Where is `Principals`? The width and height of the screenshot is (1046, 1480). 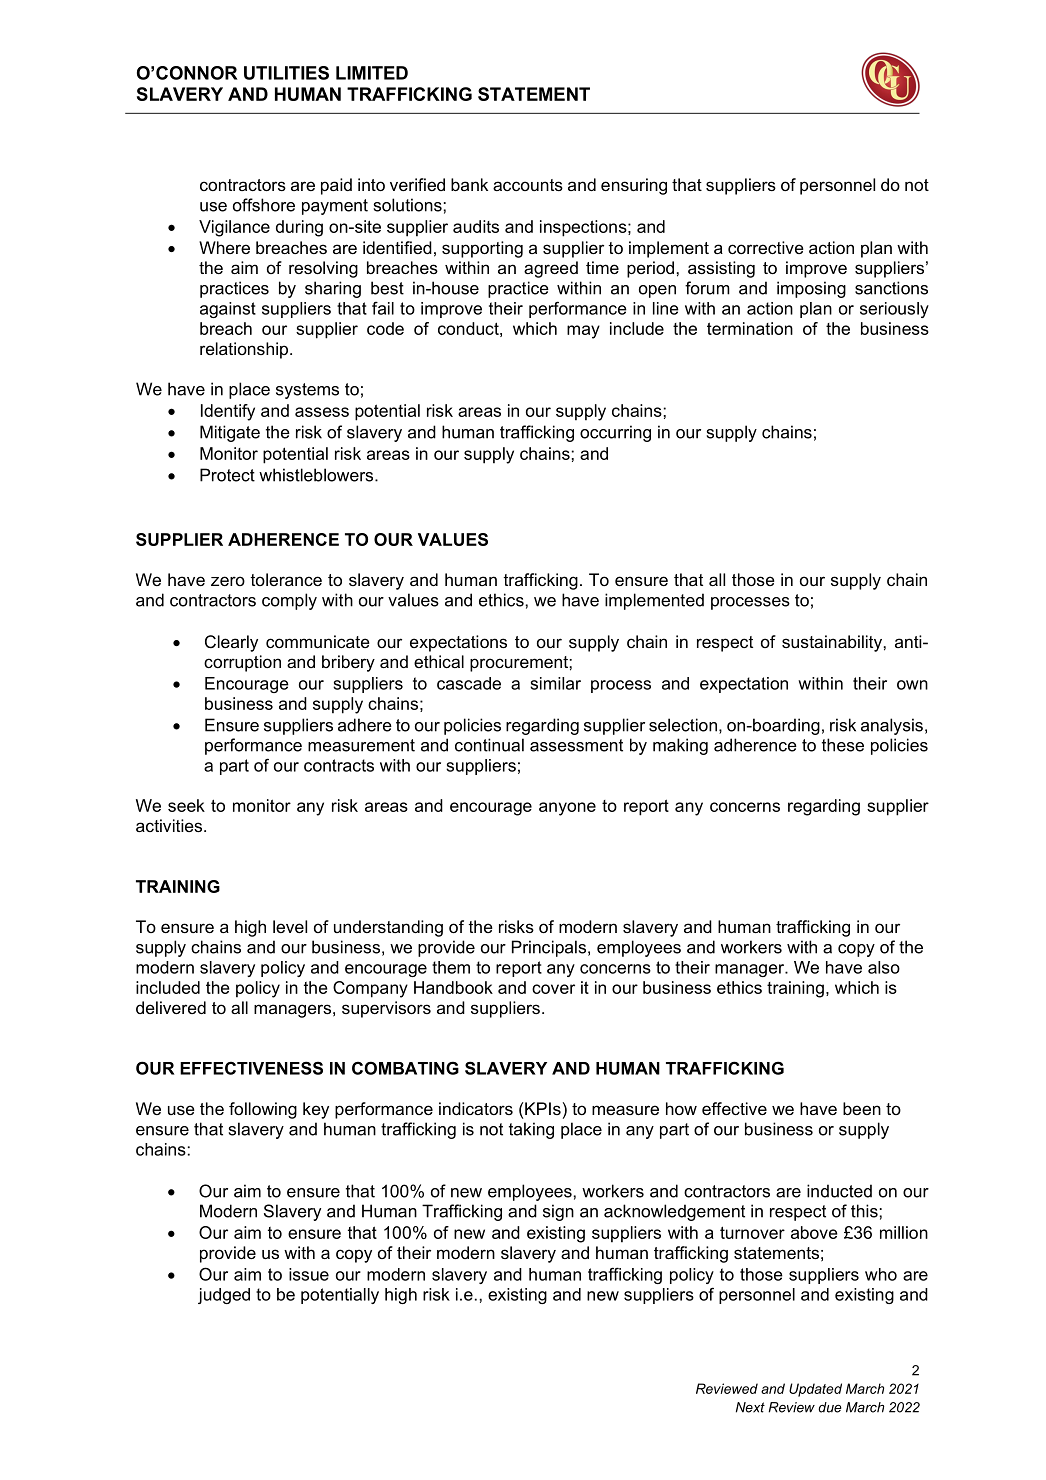
Principals is located at coordinates (549, 948).
